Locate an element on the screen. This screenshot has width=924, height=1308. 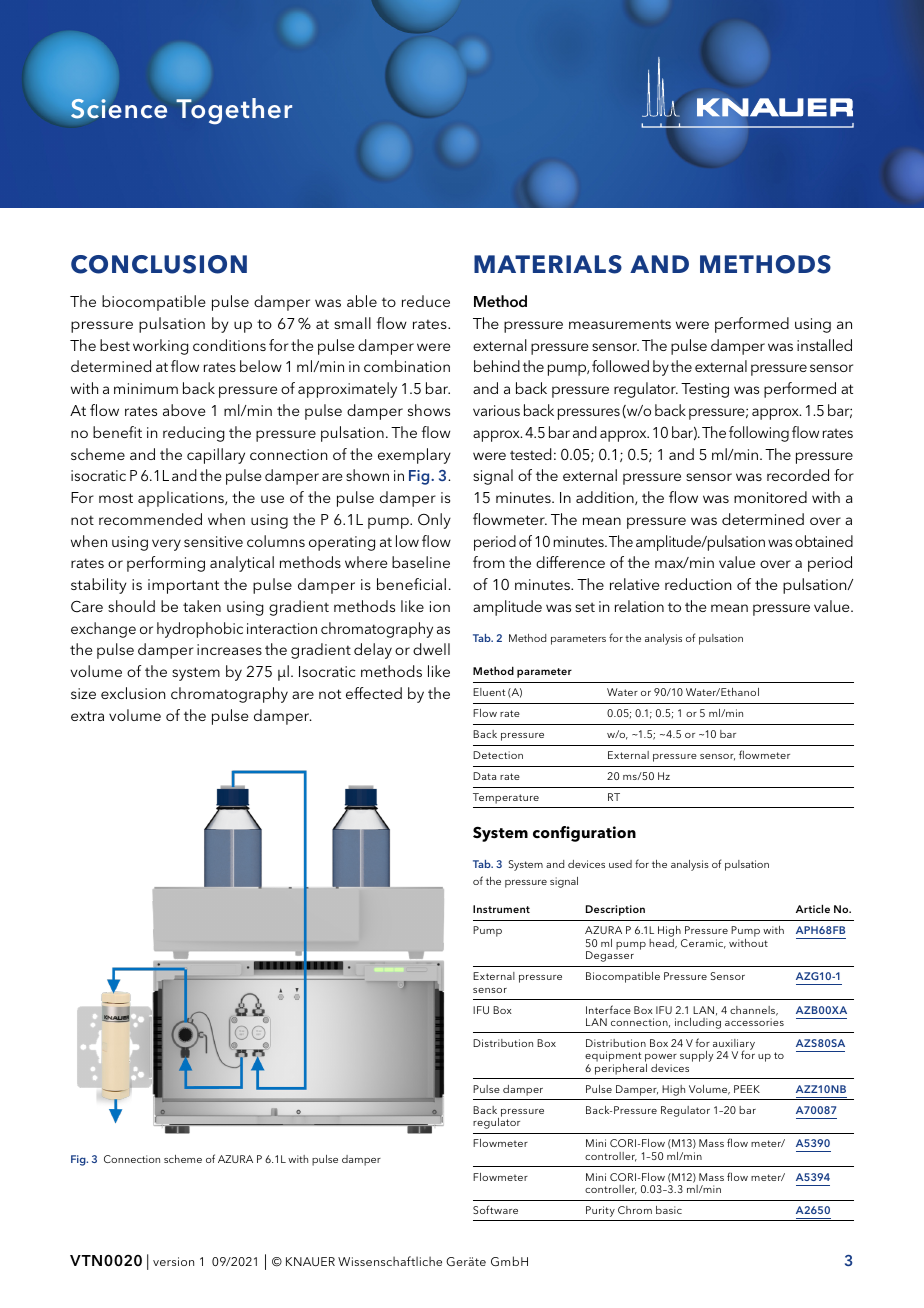
Eluent is located at coordinates (489, 692).
